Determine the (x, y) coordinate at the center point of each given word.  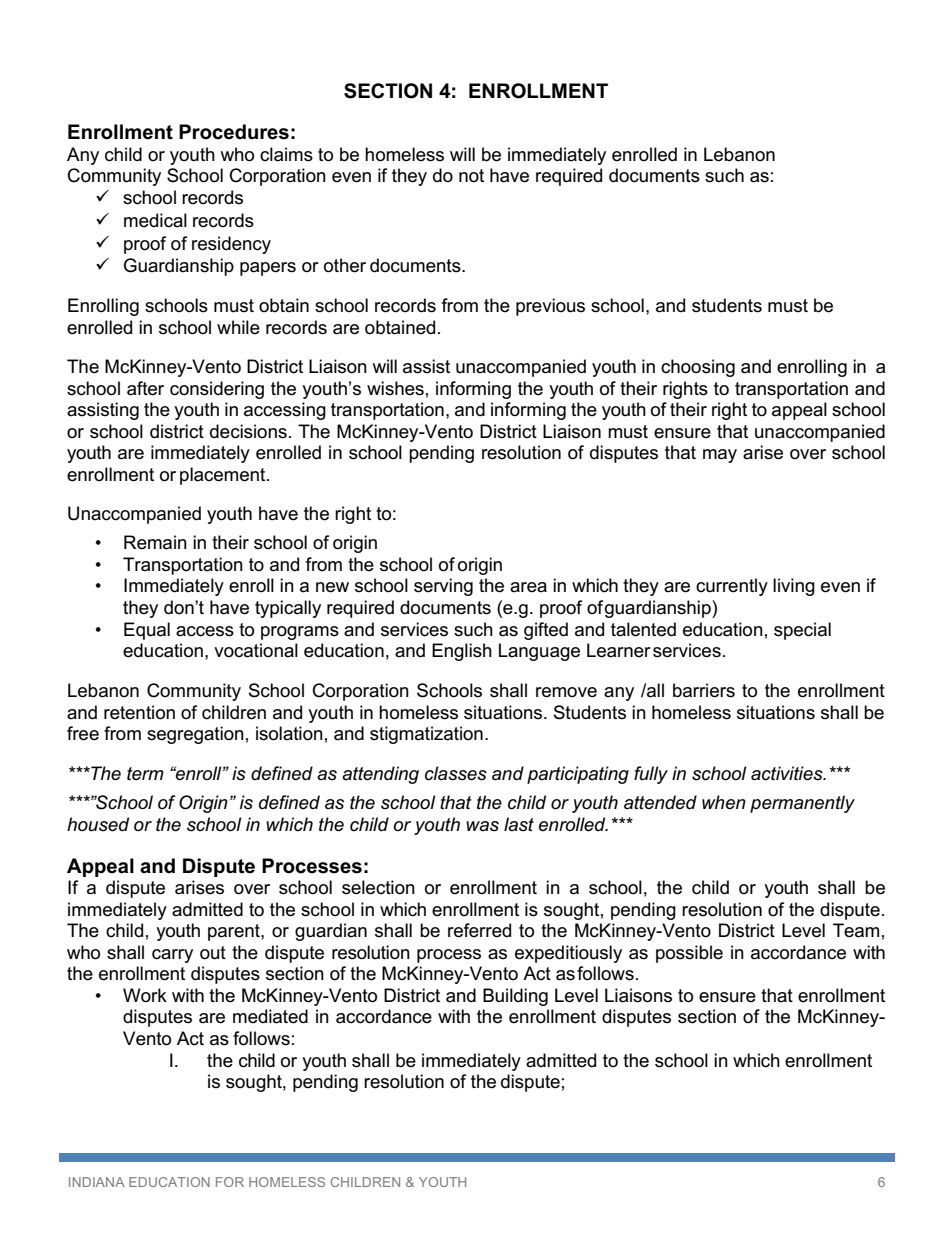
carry (172, 956)
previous (550, 307)
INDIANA (97, 1182)
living (794, 587)
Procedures (234, 132)
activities (788, 773)
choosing (698, 368)
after (145, 388)
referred (479, 930)
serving (443, 587)
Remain (155, 542)
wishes (395, 388)
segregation (195, 735)
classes (456, 773)
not (471, 176)
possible (689, 954)
